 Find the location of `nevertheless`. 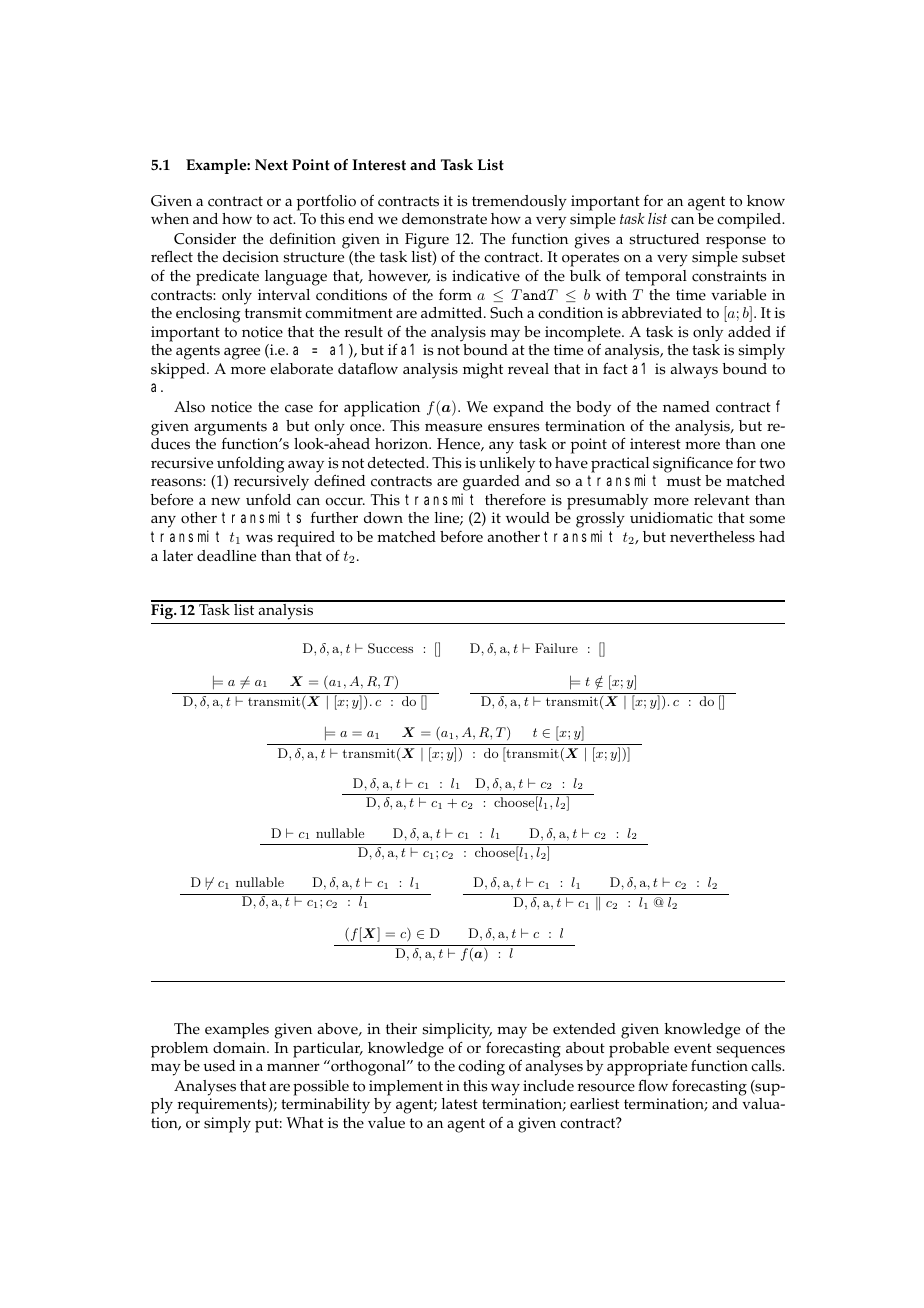

nevertheless is located at coordinates (712, 537).
